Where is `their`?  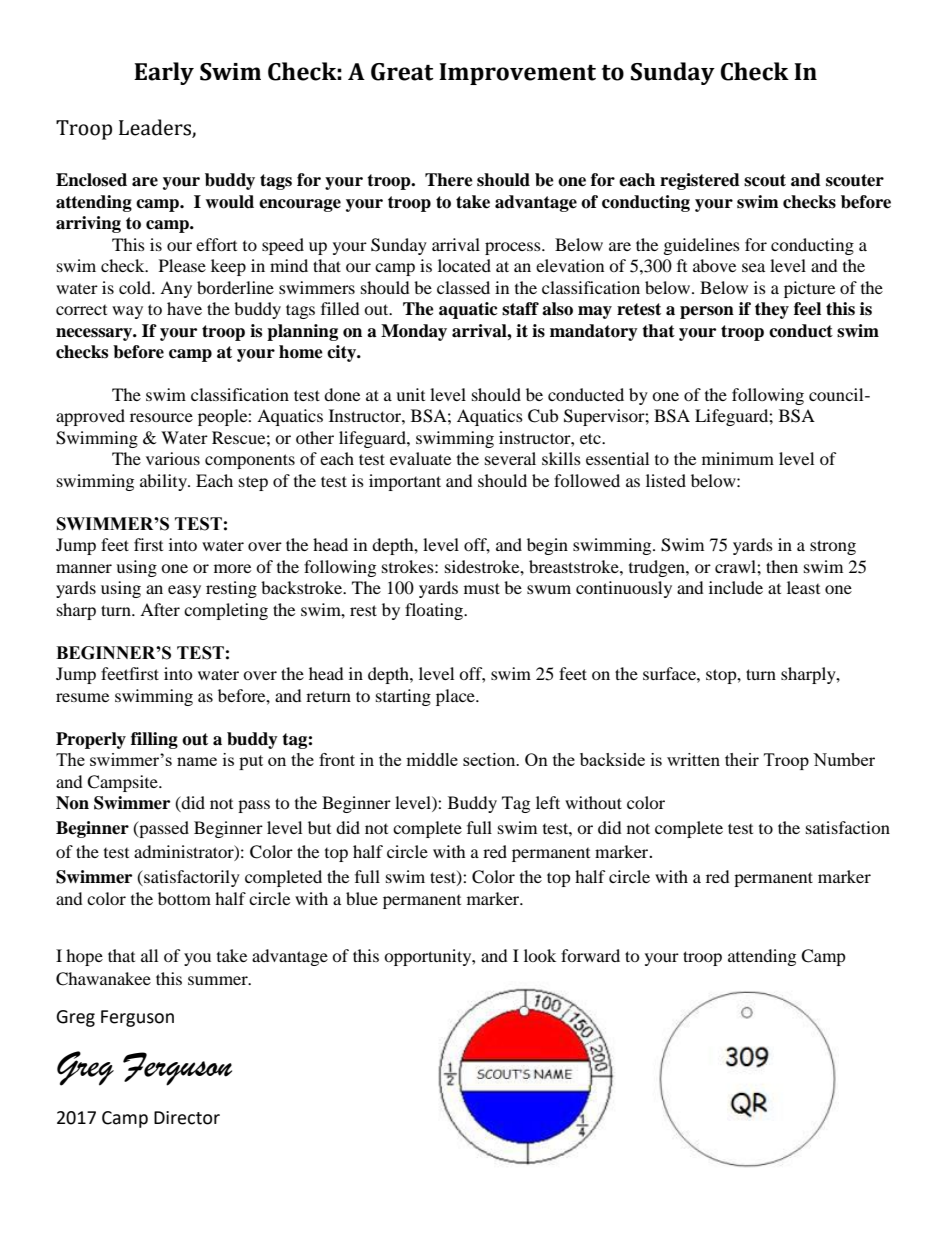
their is located at coordinates (742, 759).
